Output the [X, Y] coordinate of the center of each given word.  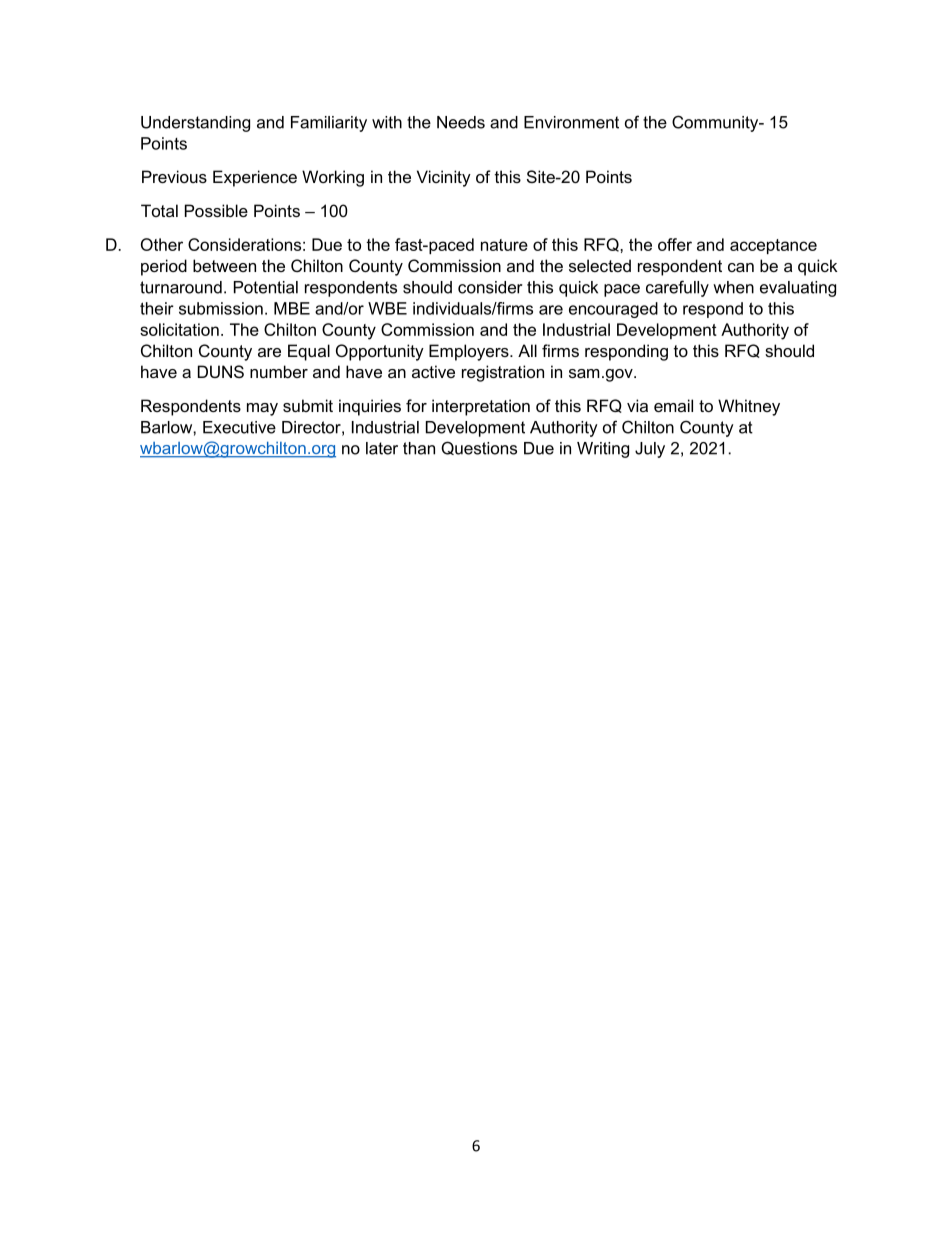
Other [162, 244]
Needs [461, 122]
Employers [470, 352]
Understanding [195, 124]
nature [504, 245]
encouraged [613, 310]
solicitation [179, 329]
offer [675, 244]
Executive [239, 427]
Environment [571, 122]
